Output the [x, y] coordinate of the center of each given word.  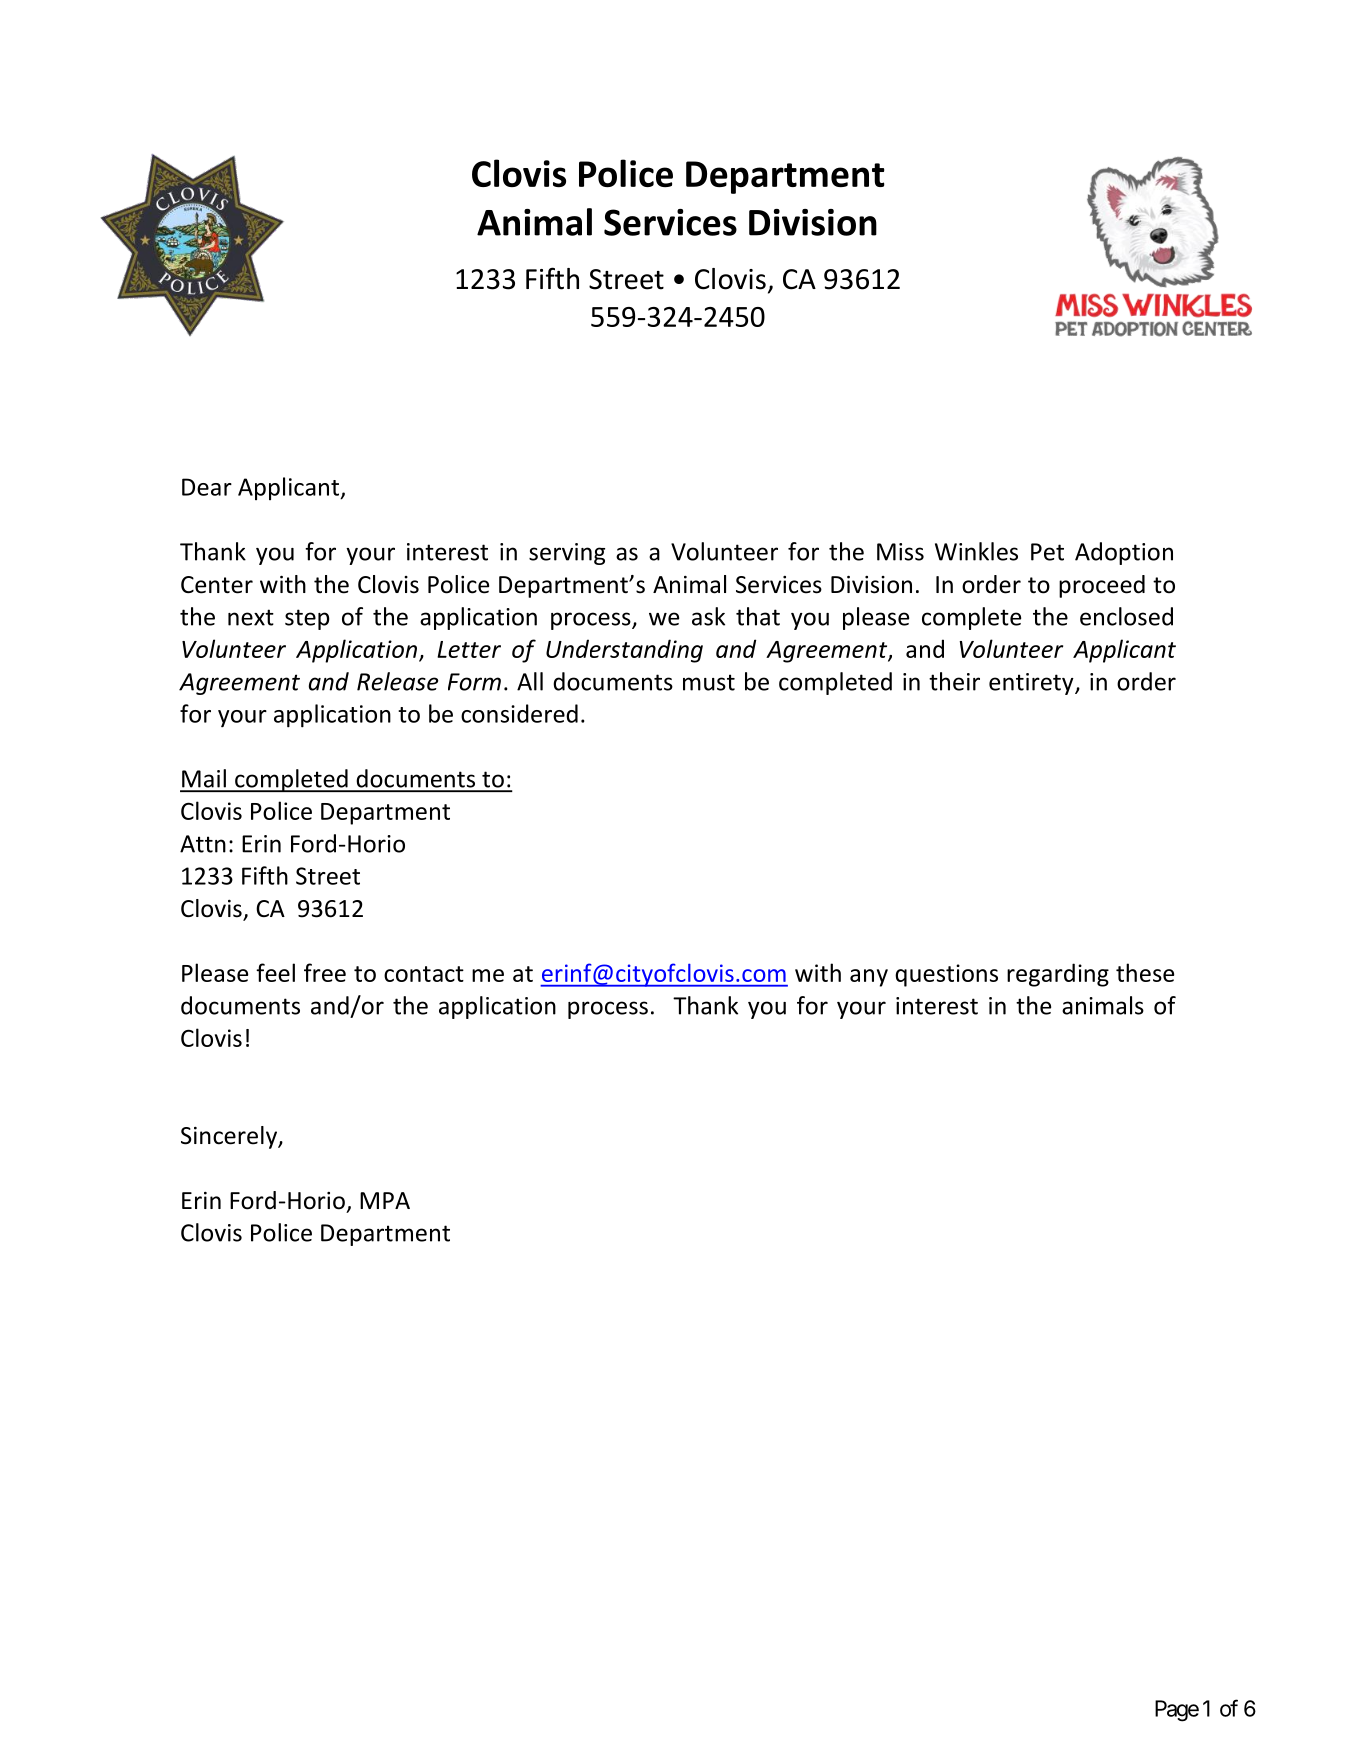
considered [519, 713]
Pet [1047, 552]
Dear [207, 487]
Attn [203, 844]
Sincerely [230, 1137]
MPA [385, 1200]
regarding [1058, 975]
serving [567, 554]
